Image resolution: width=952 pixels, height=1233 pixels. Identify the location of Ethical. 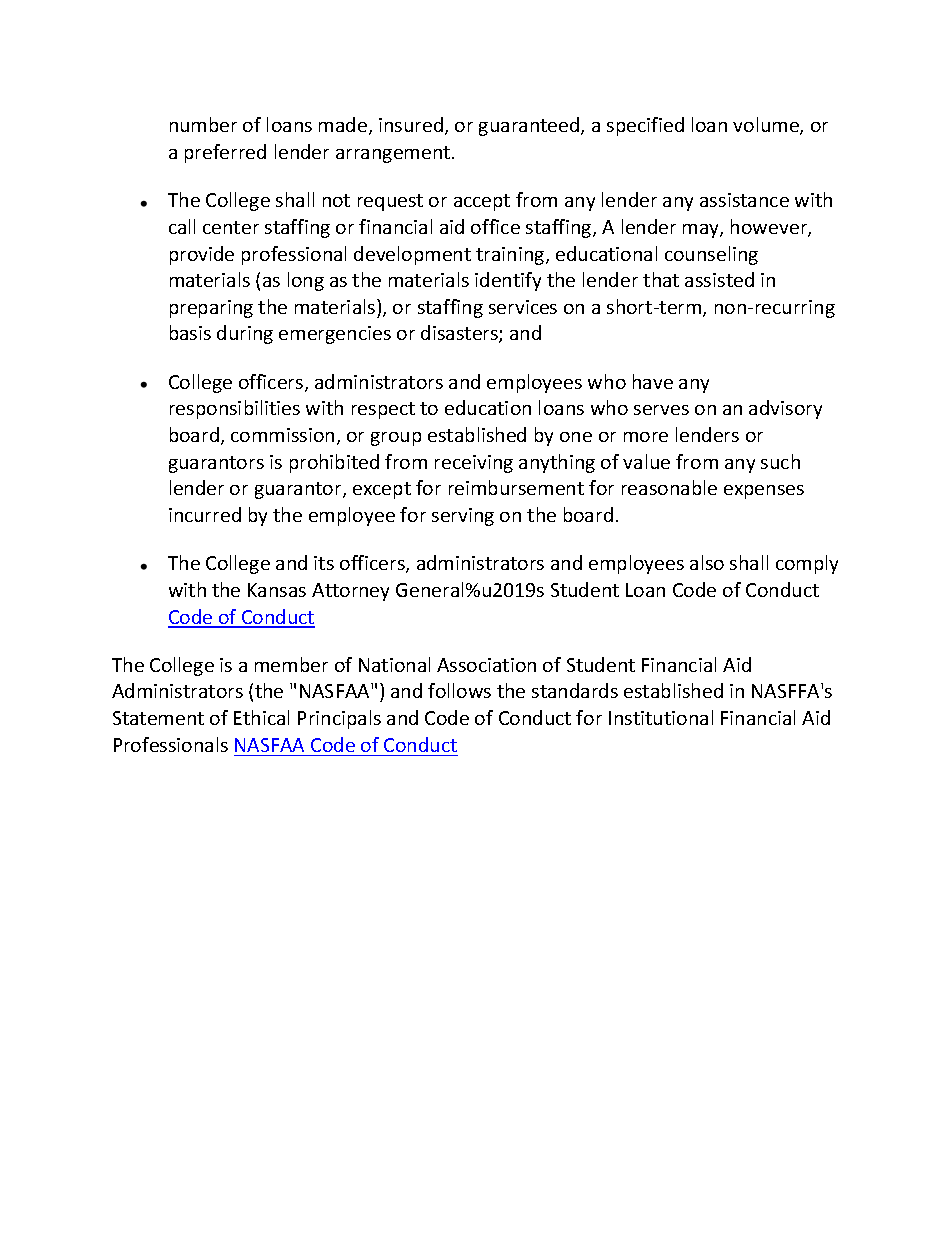
(261, 717).
